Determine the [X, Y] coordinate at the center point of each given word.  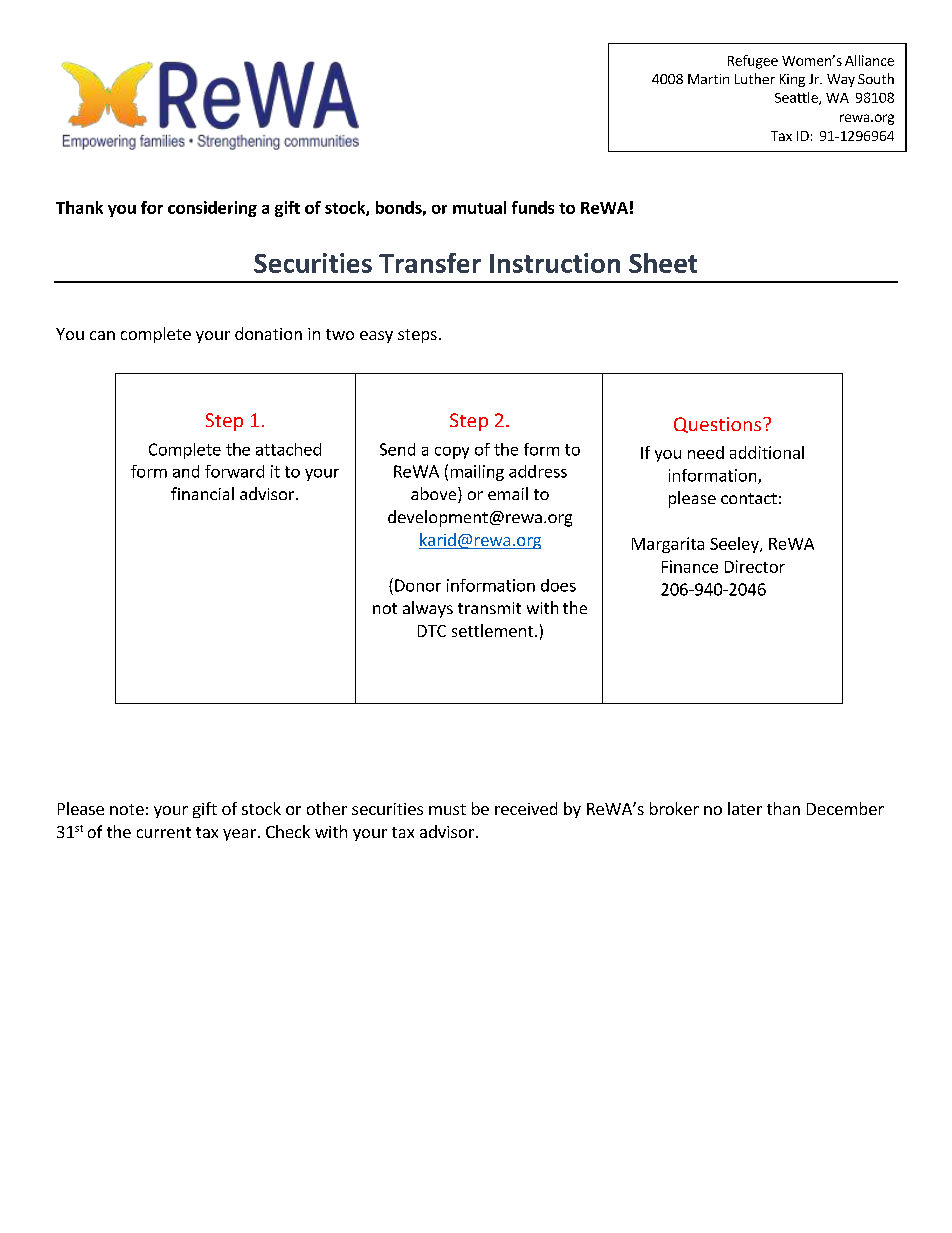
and [186, 471]
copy [452, 453]
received [526, 808]
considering [212, 209]
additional [767, 452]
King [792, 80]
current [164, 832]
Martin [708, 79]
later [745, 808]
